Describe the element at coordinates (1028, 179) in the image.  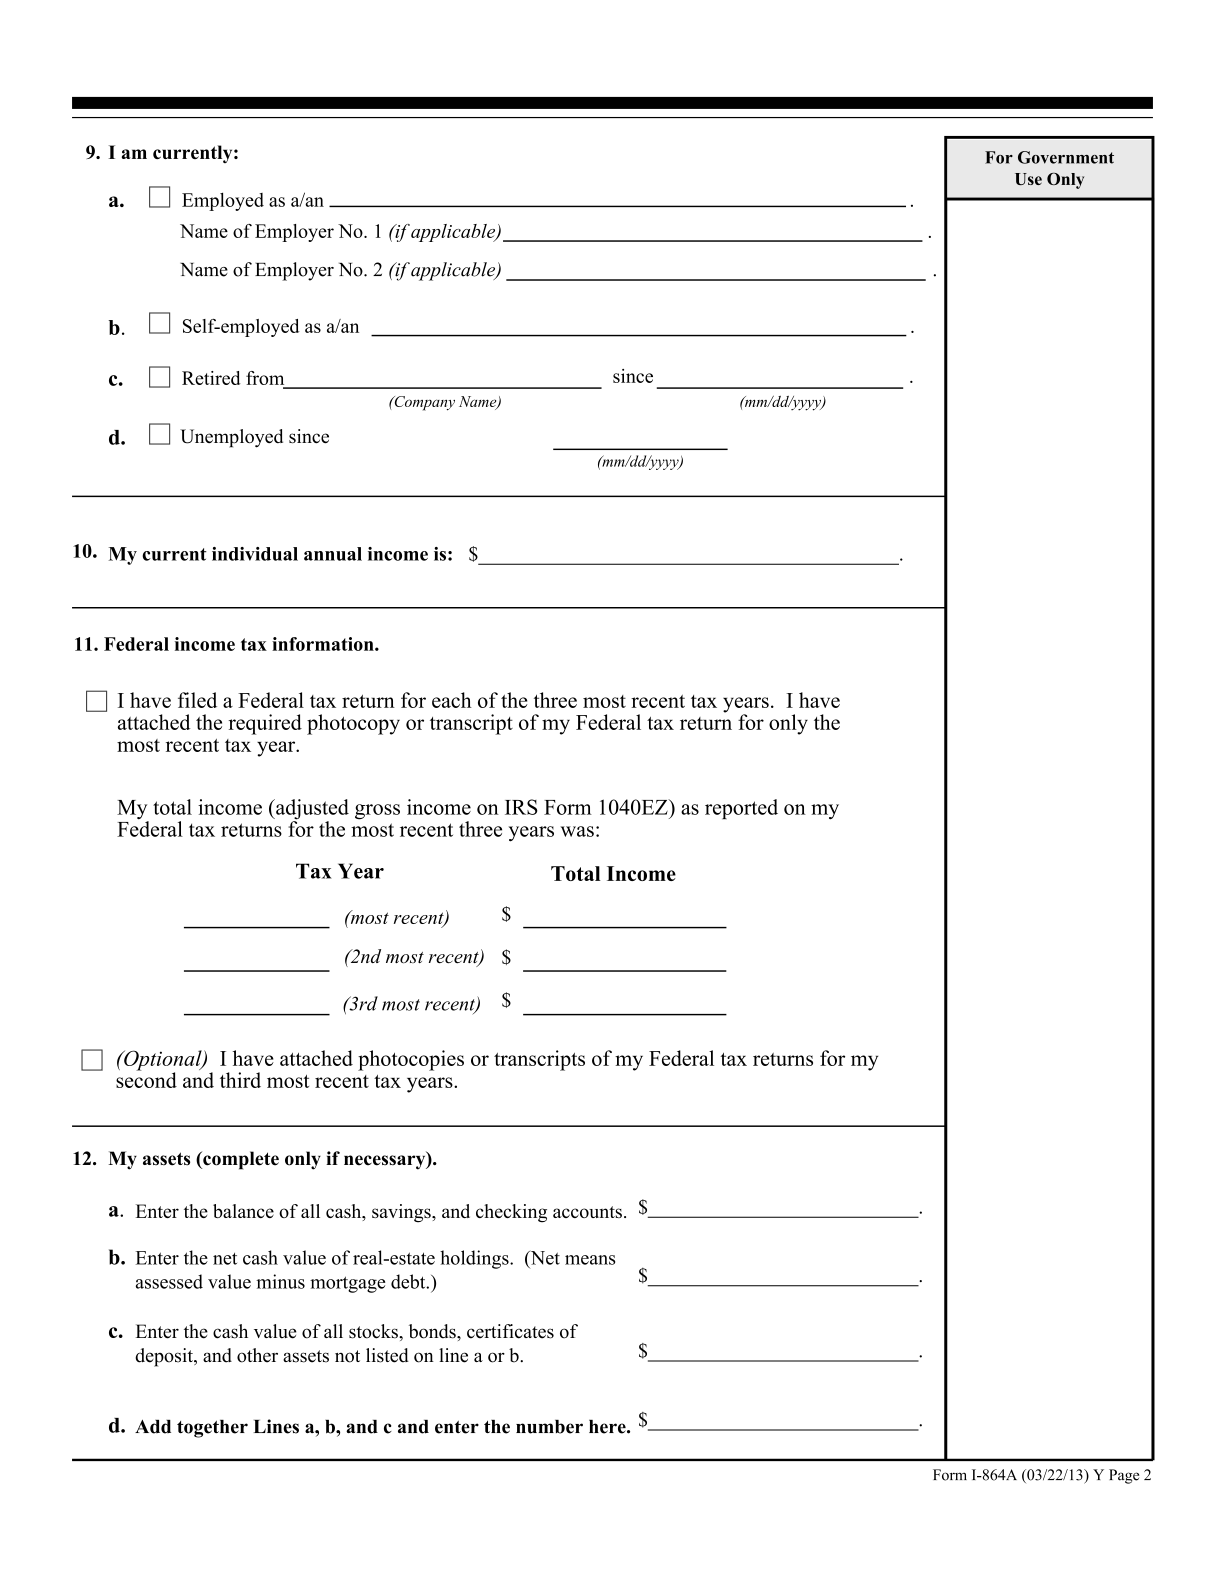
I see `Use` at that location.
